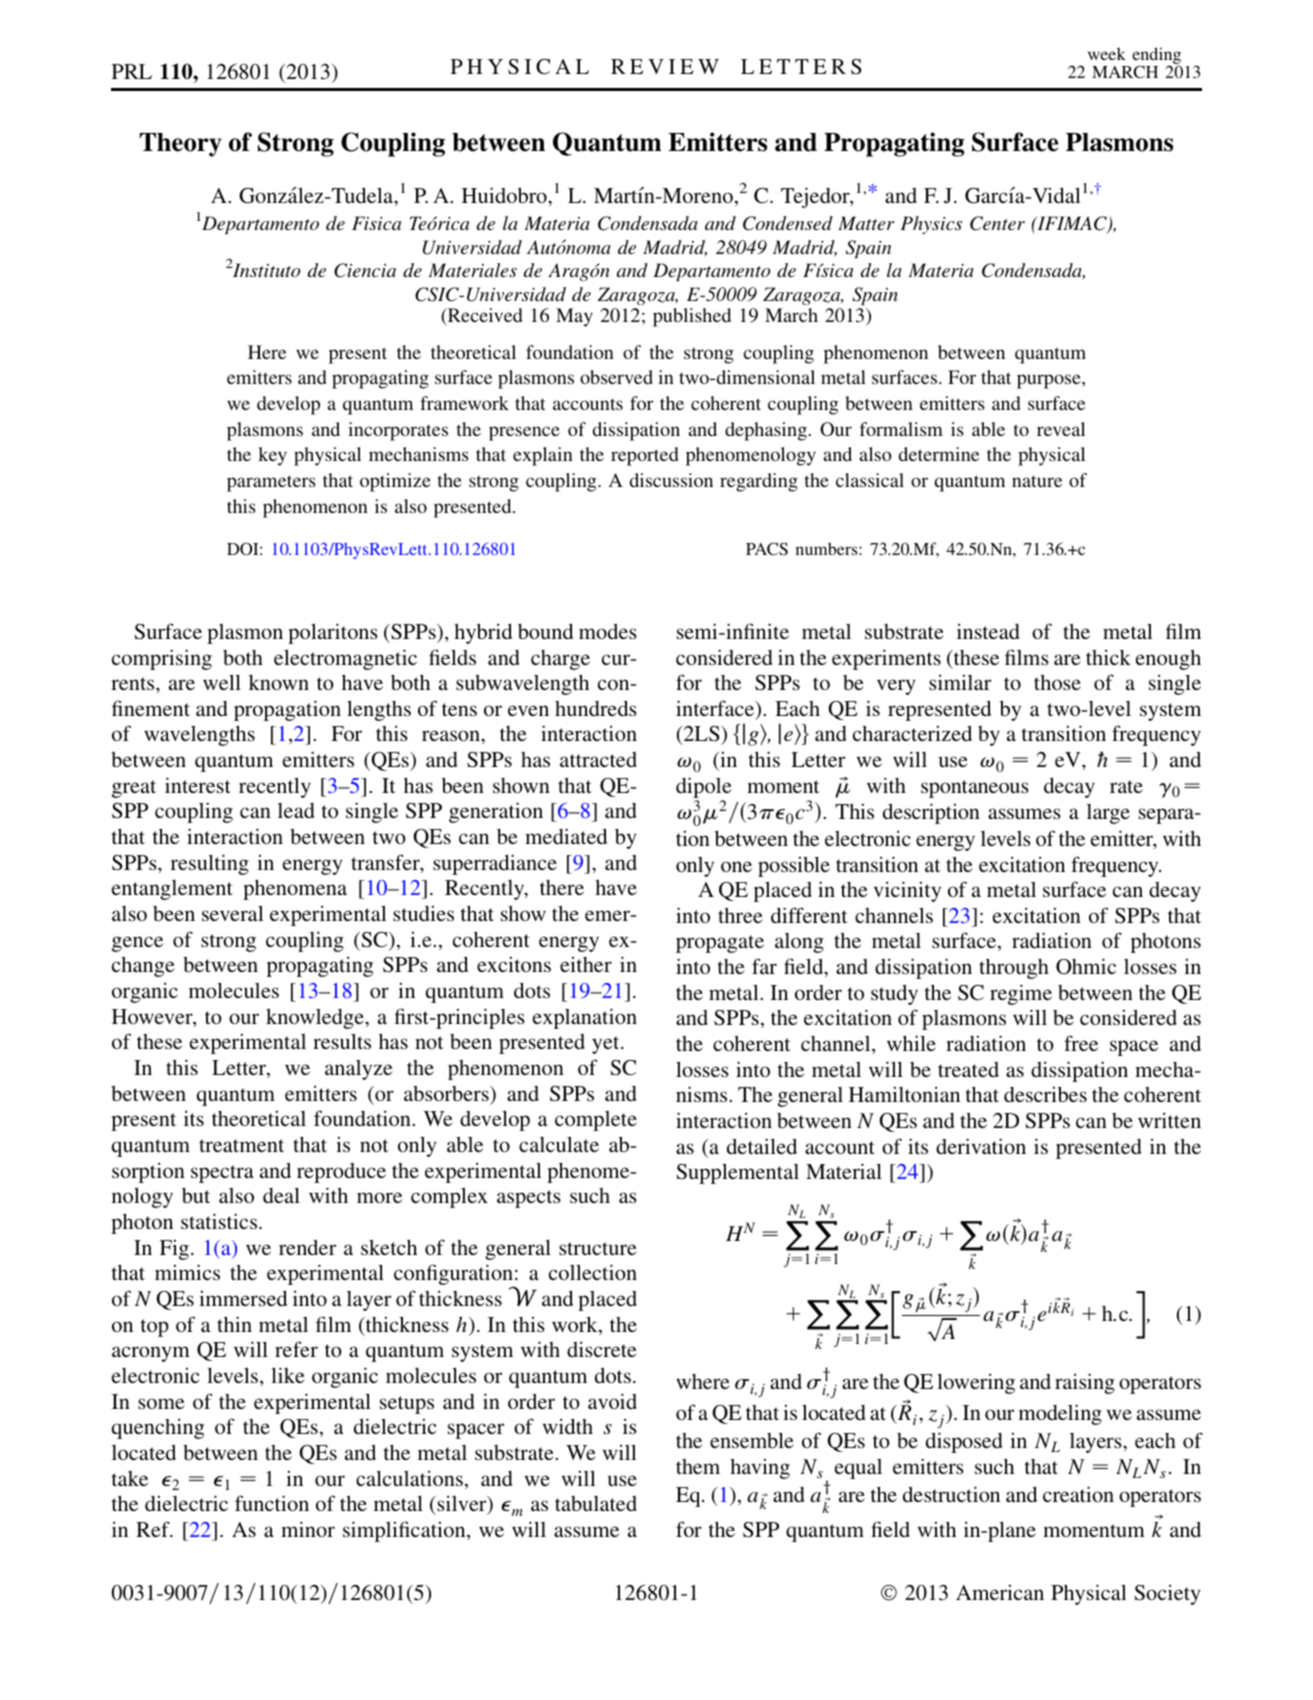 The image size is (1313, 1700). What do you see at coordinates (271, 483) in the page?
I see `parameters` at bounding box center [271, 483].
